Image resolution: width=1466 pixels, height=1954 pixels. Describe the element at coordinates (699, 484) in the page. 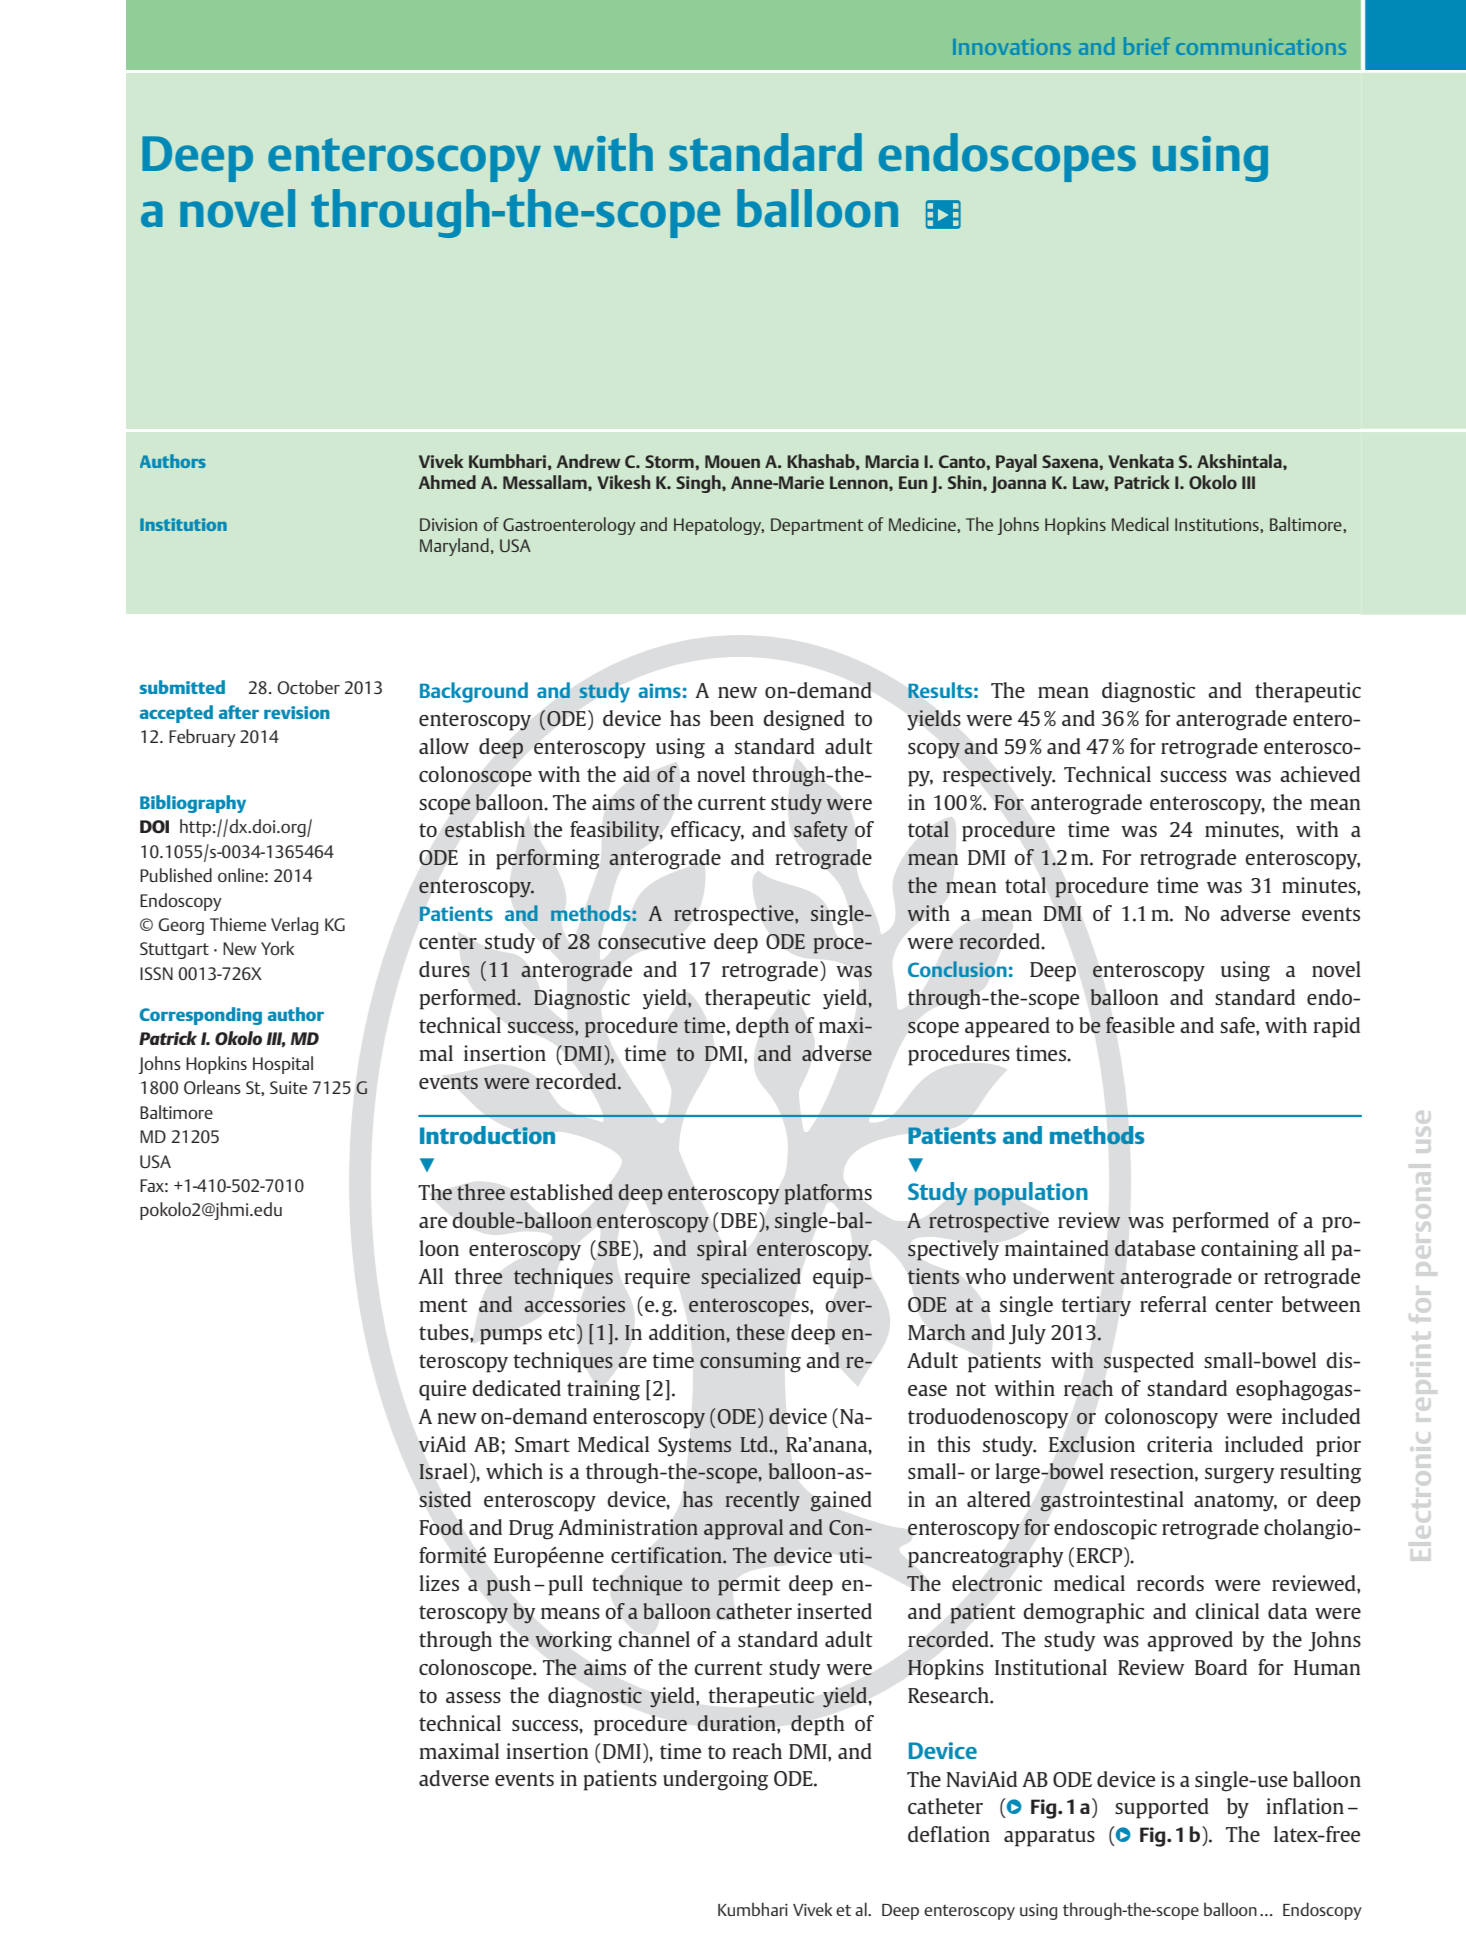

I see `Singh` at that location.
